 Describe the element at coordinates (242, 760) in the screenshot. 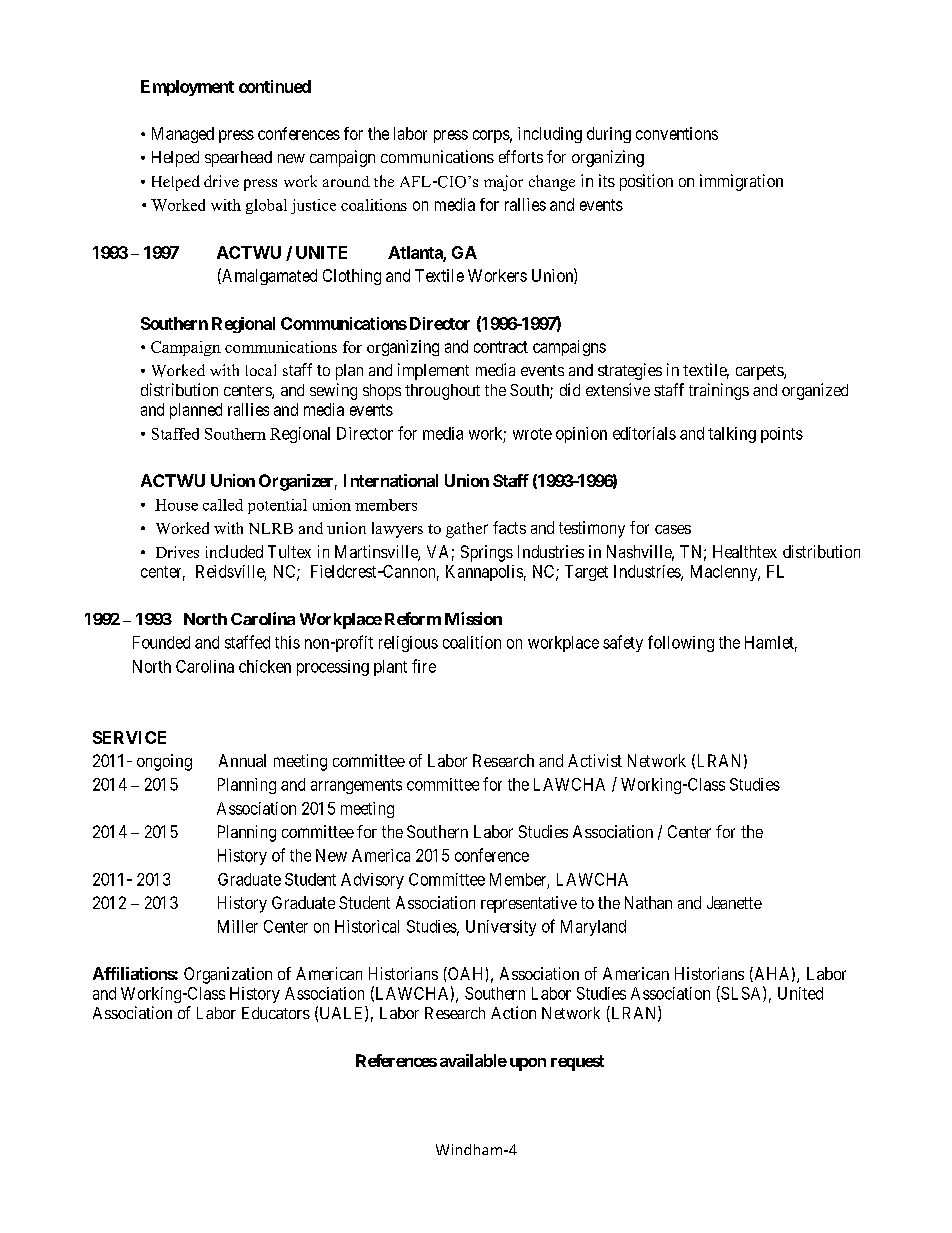

I see `Annual` at that location.
